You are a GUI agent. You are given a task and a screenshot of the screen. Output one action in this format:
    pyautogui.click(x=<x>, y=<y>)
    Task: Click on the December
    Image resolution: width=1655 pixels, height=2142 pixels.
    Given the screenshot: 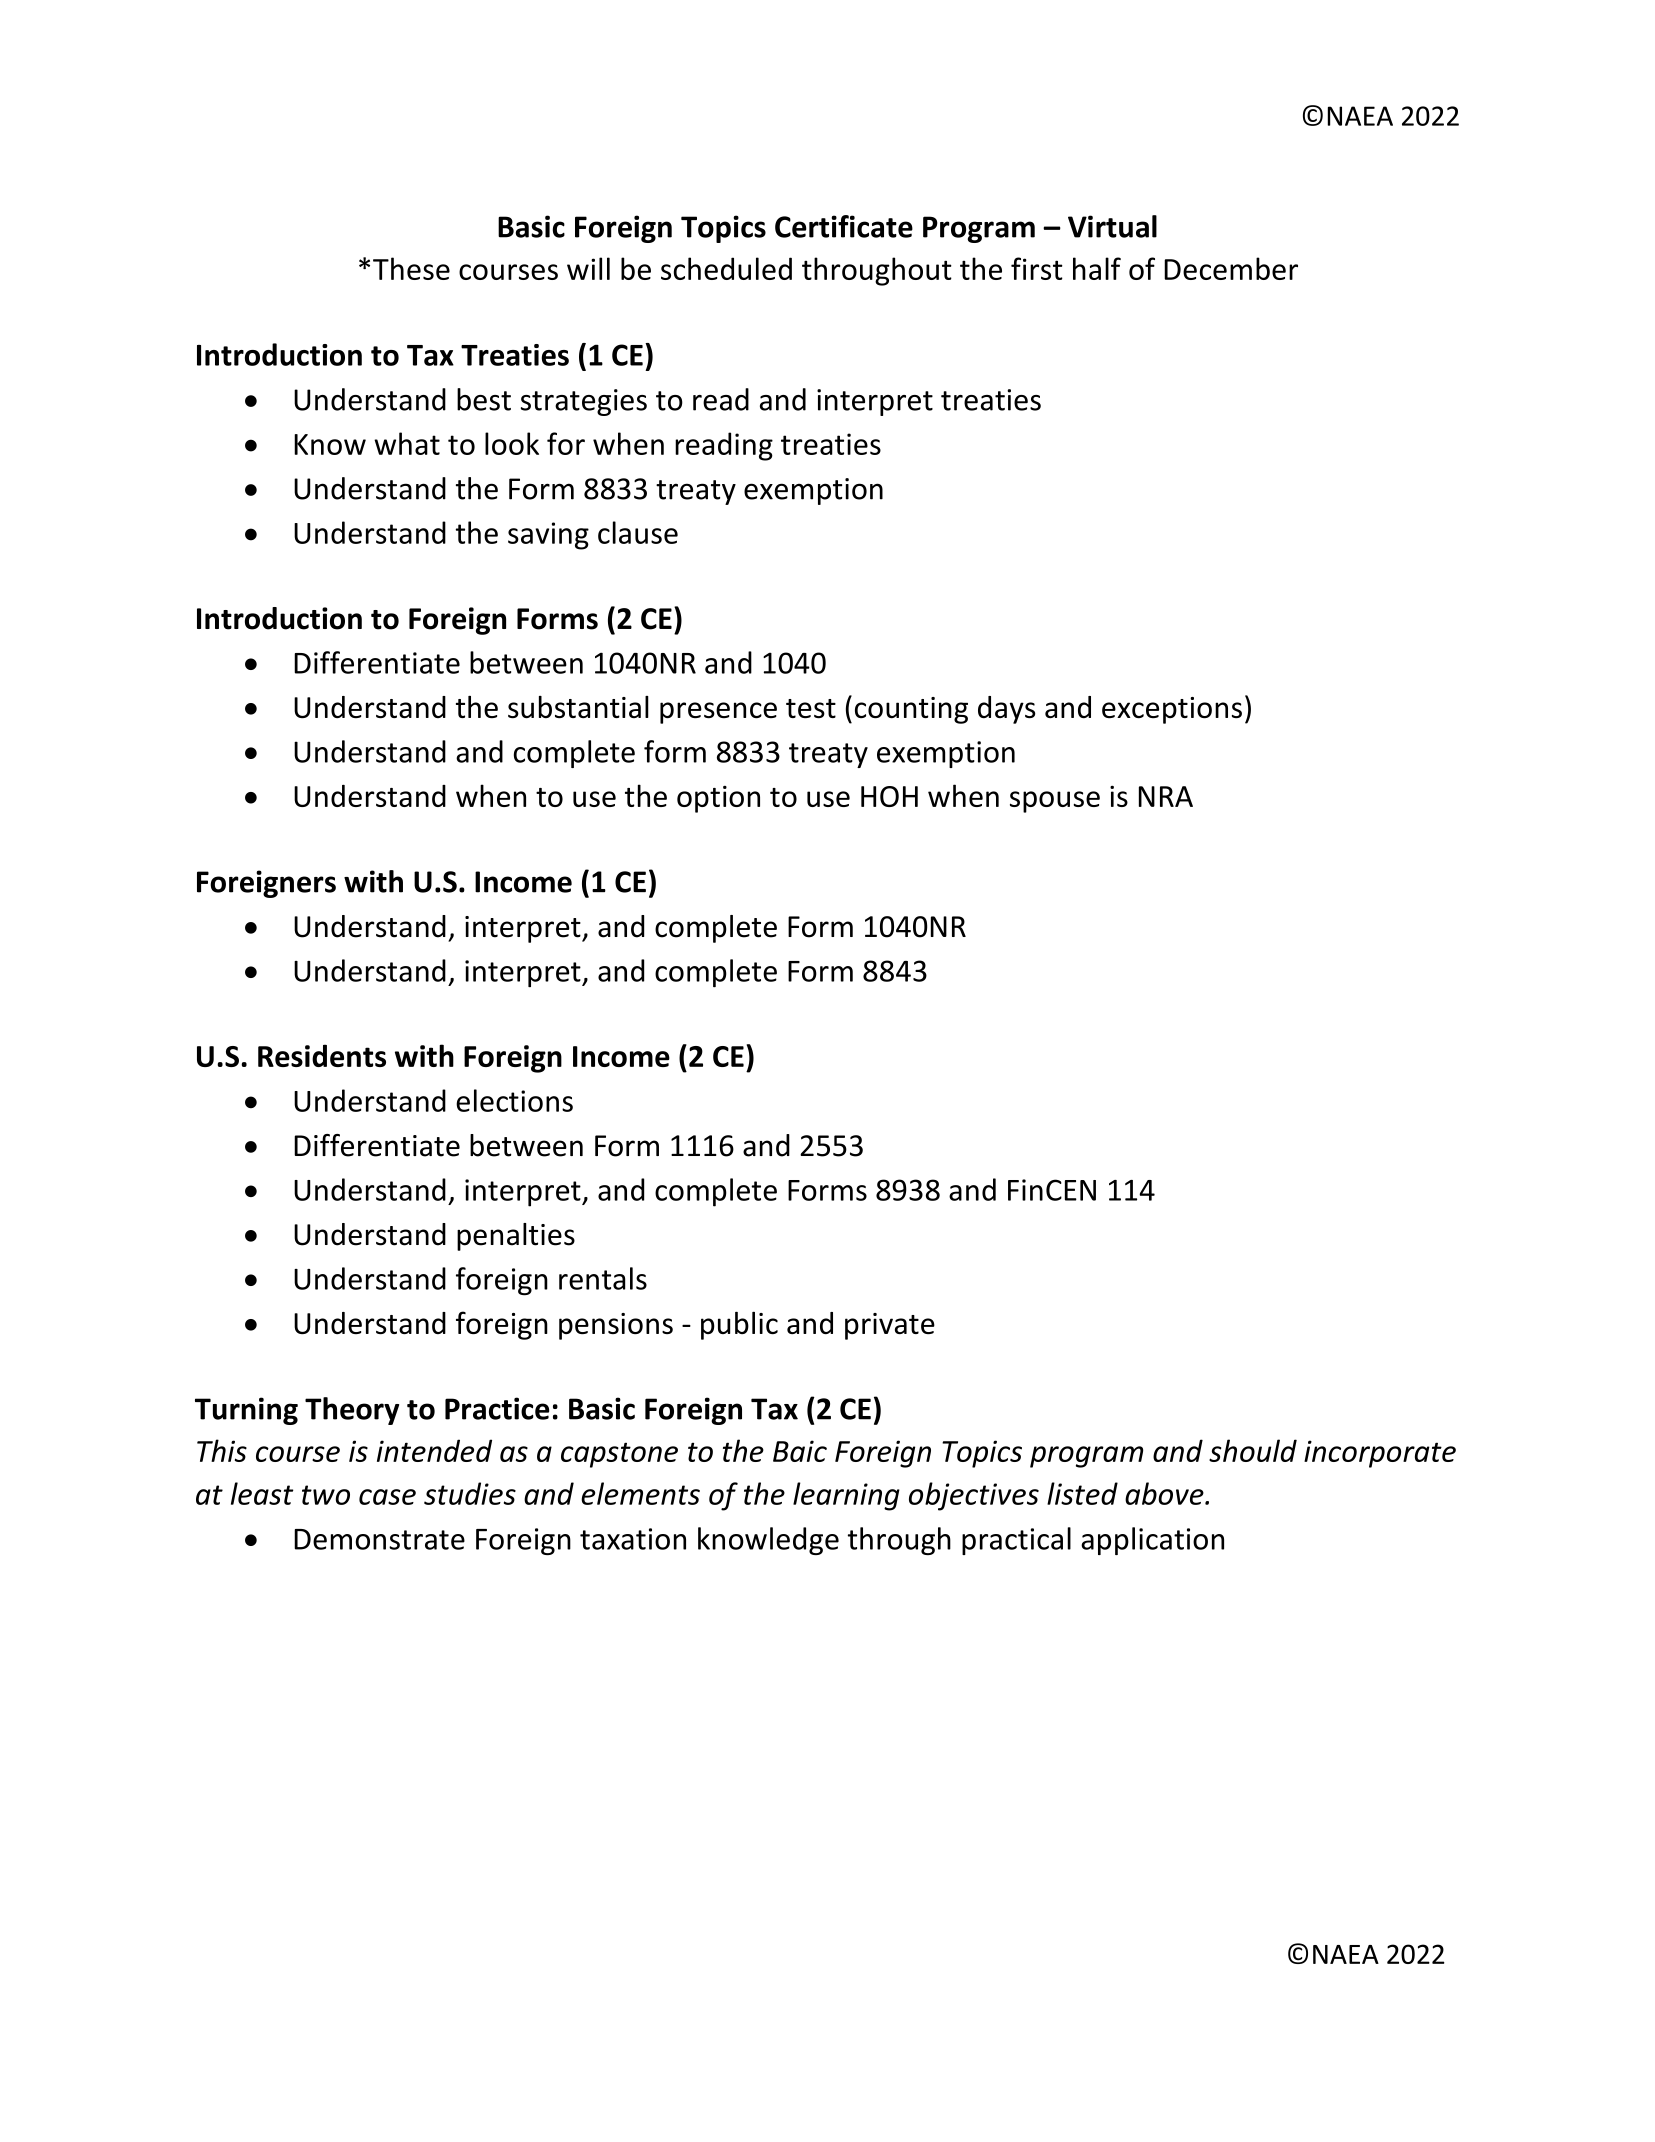 What is the action you would take?
    pyautogui.click(x=1231, y=268)
